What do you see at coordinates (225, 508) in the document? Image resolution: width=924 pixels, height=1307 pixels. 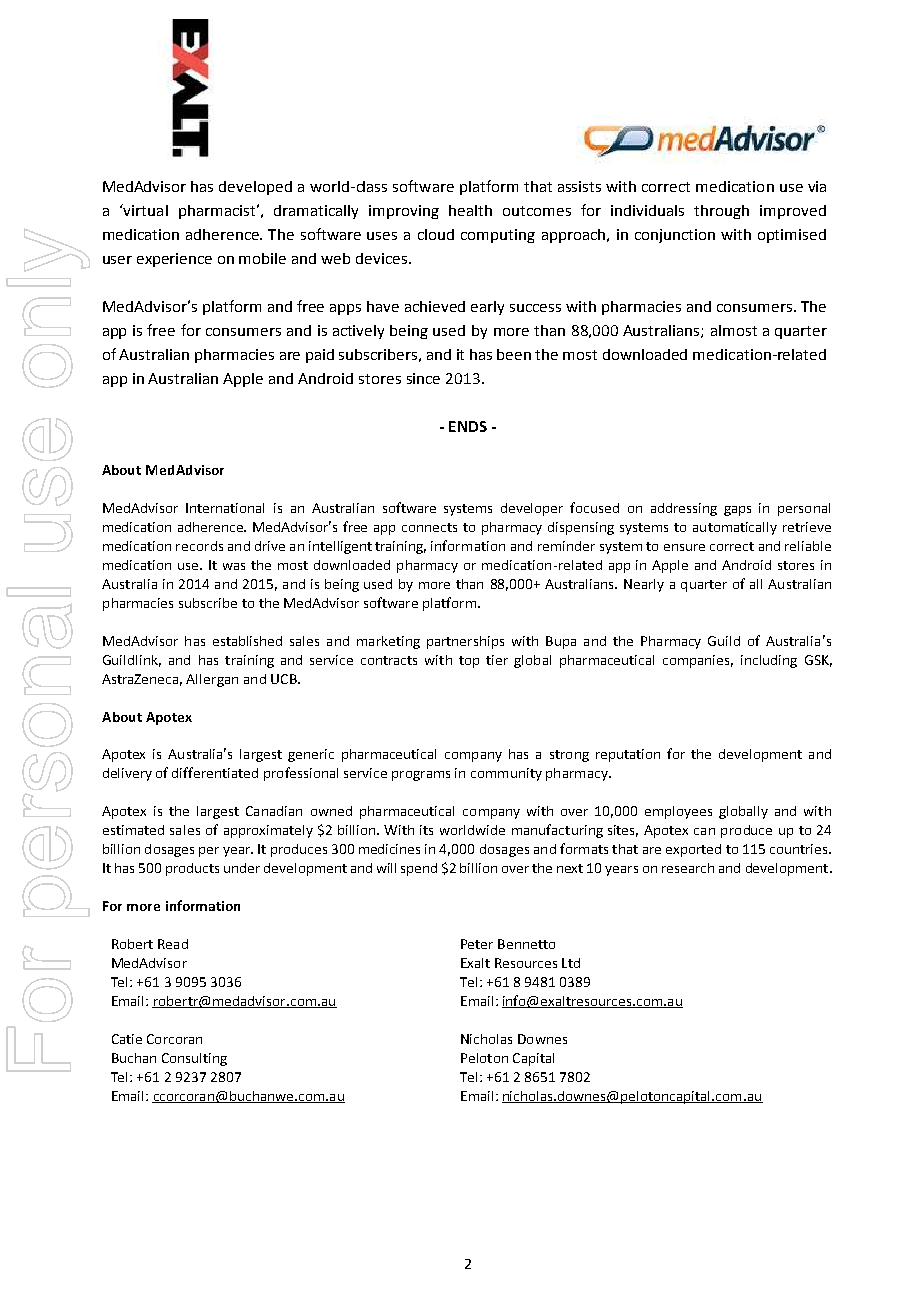 I see `International` at bounding box center [225, 508].
